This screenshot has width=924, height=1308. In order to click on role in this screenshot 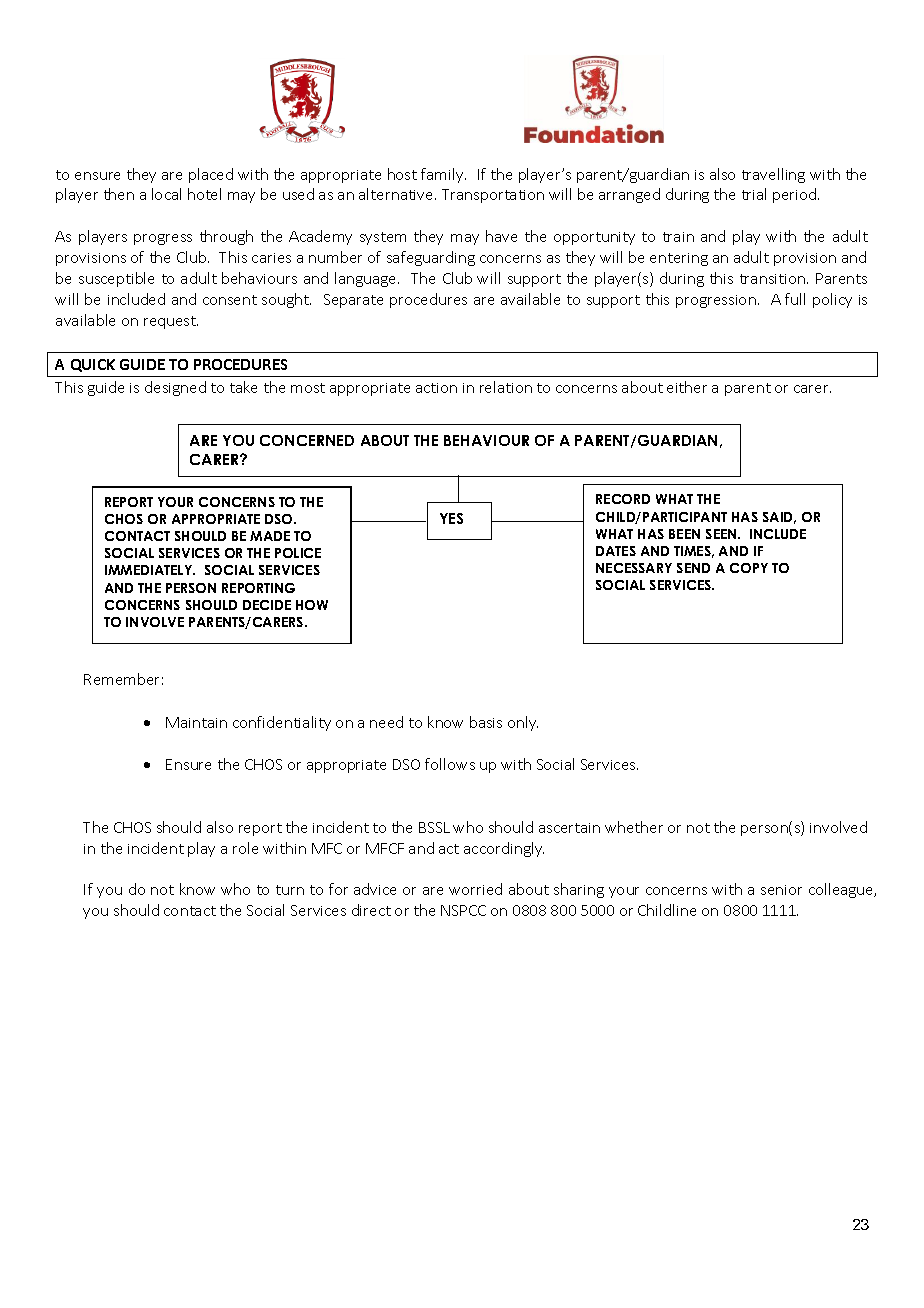, I will do `click(245, 848)`.
